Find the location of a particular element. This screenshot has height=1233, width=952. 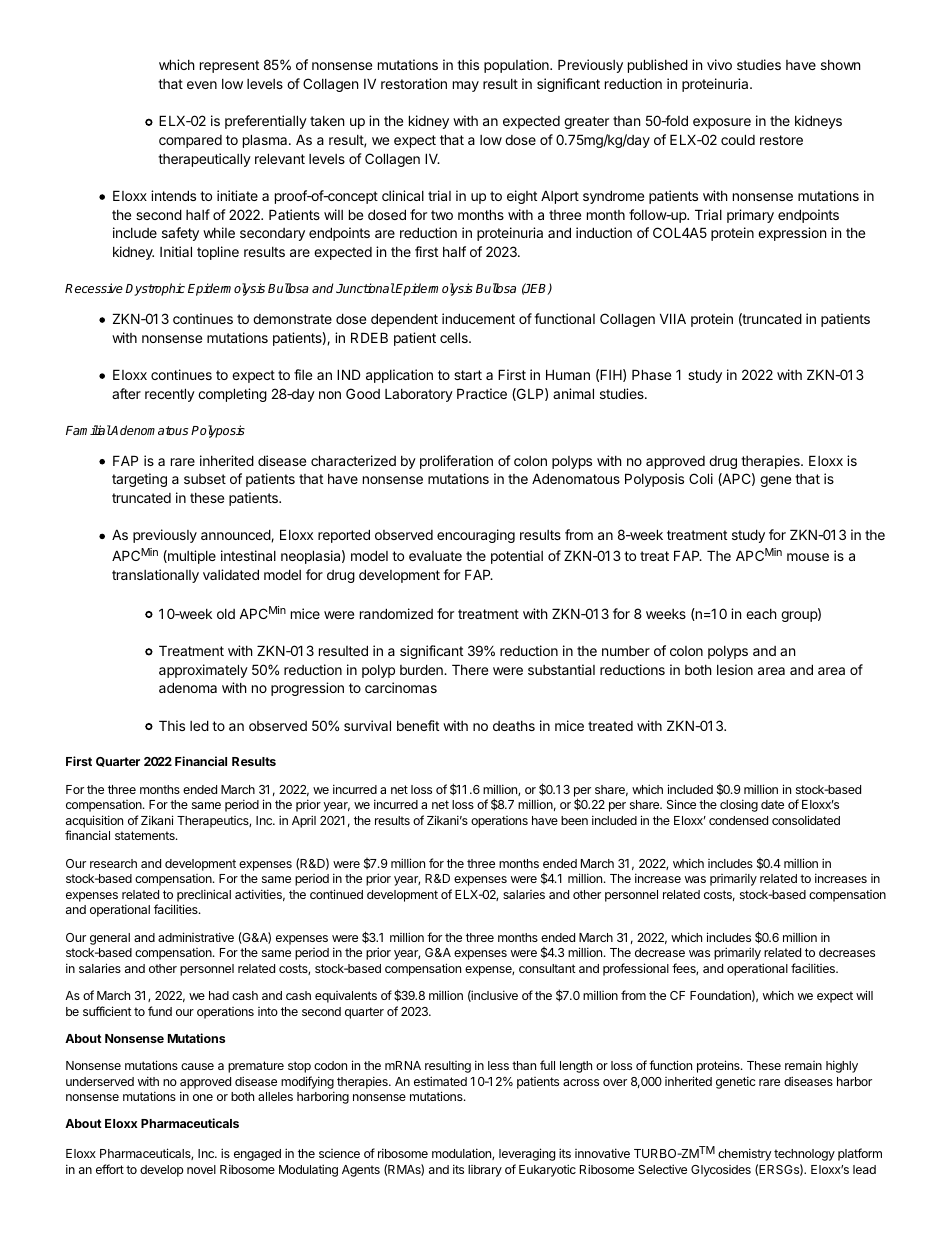

restore is located at coordinates (781, 140).
